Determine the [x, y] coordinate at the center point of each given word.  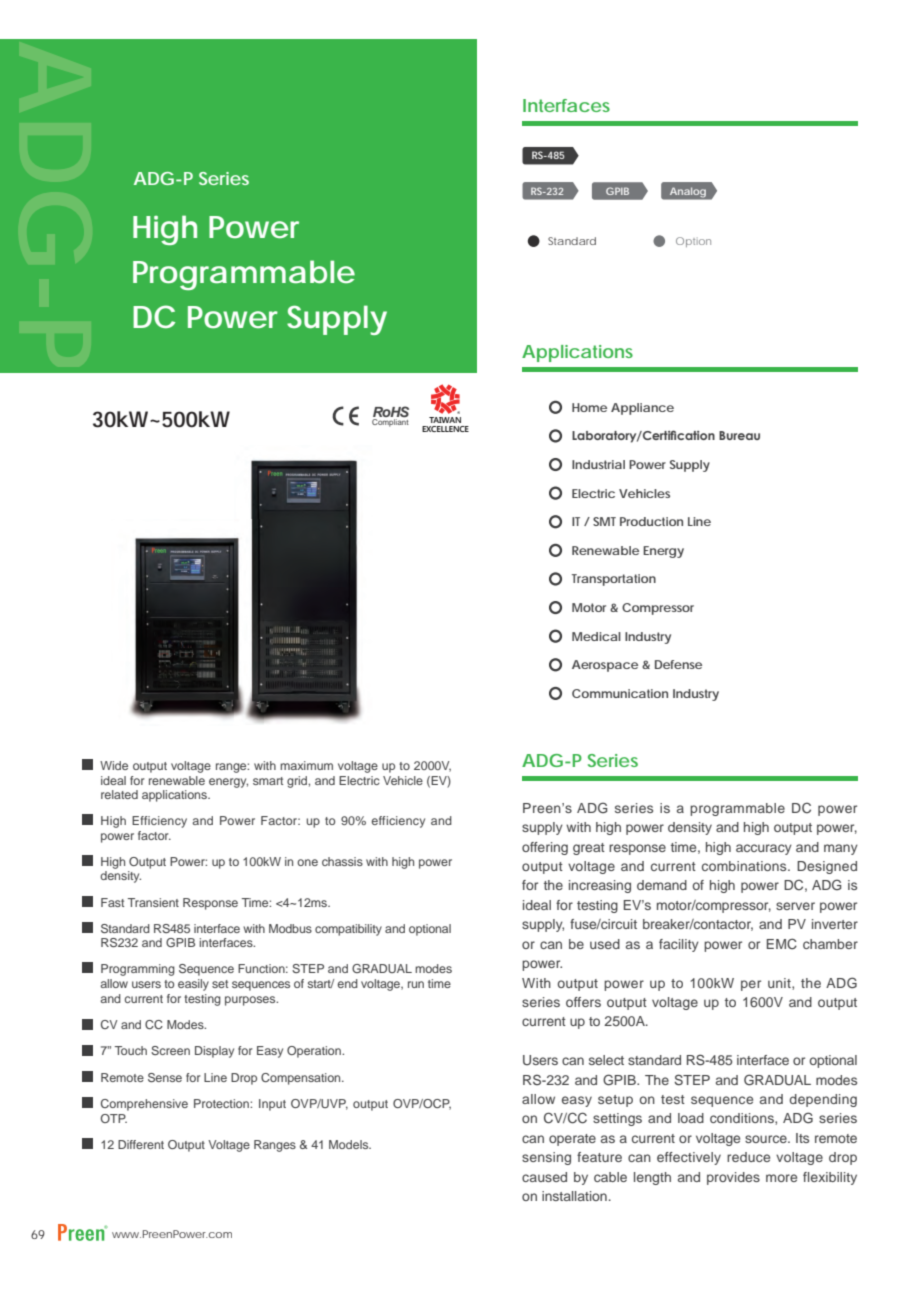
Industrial [598, 464]
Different [141, 1144]
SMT [604, 521]
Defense [678, 664]
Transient [153, 902]
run [416, 984]
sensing [546, 1158]
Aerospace [605, 666]
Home [589, 407]
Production [651, 521]
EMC [782, 944]
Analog [688, 192]
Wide [114, 765]
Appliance [642, 409]
